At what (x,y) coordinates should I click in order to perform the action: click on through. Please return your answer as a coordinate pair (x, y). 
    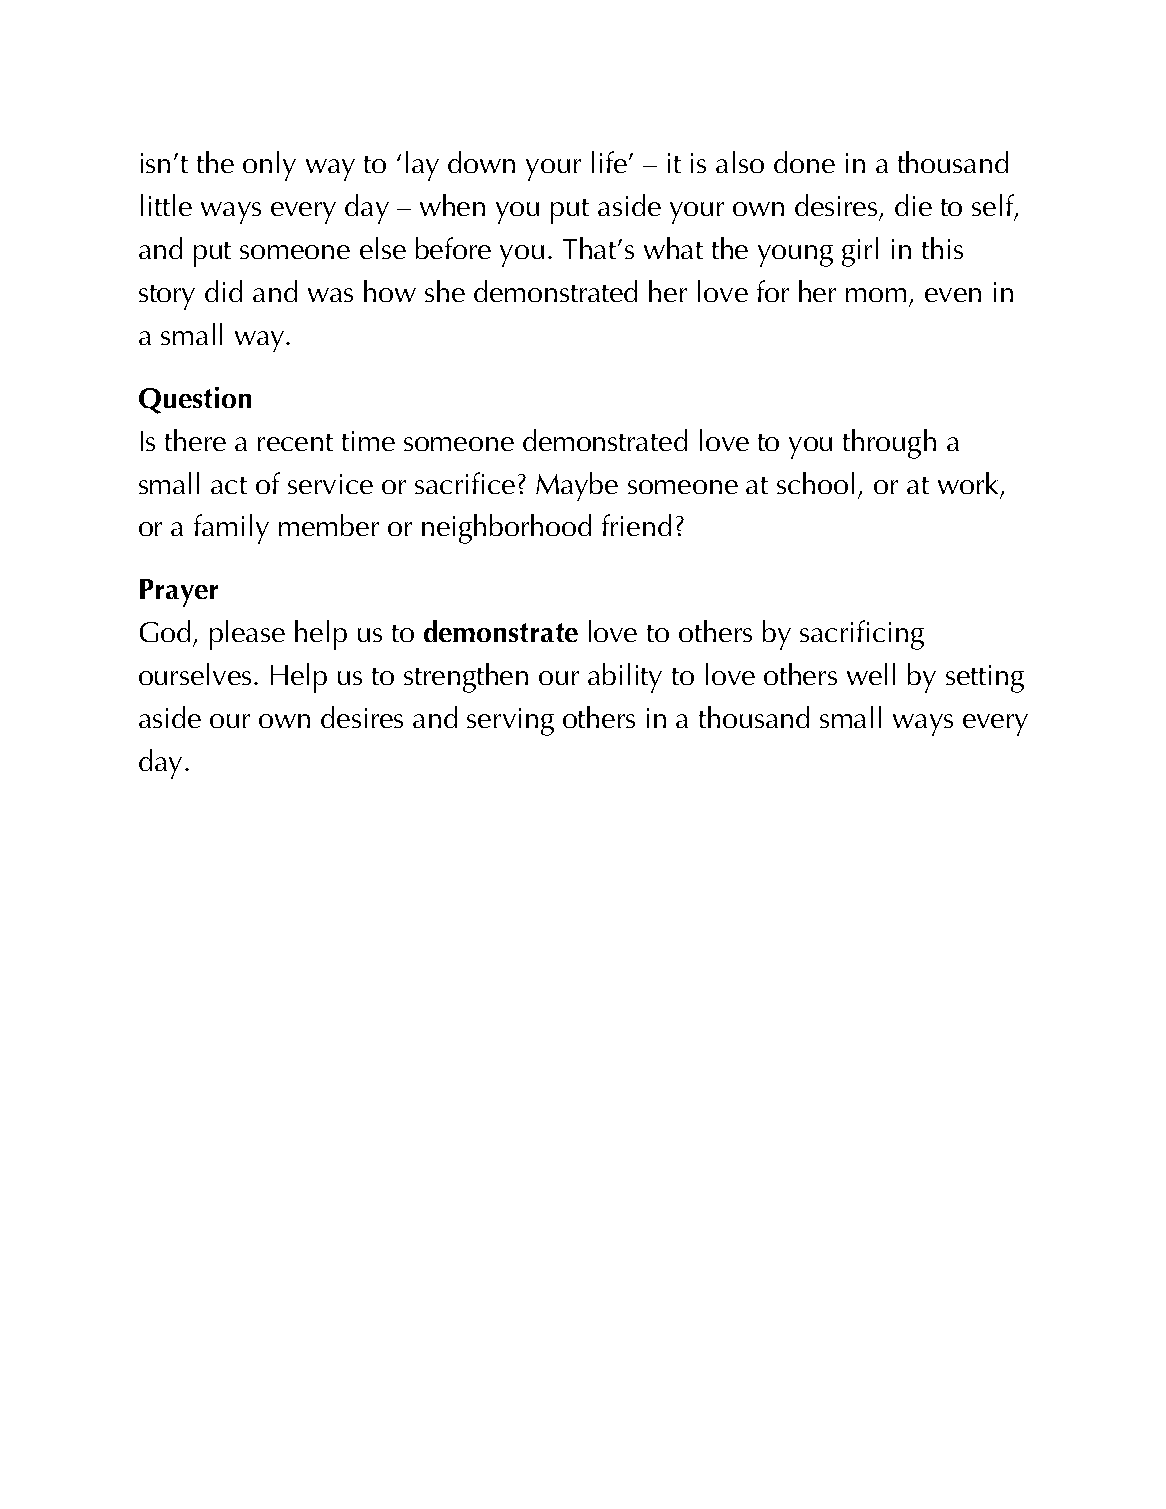
    Looking at the image, I should click on (889, 444).
